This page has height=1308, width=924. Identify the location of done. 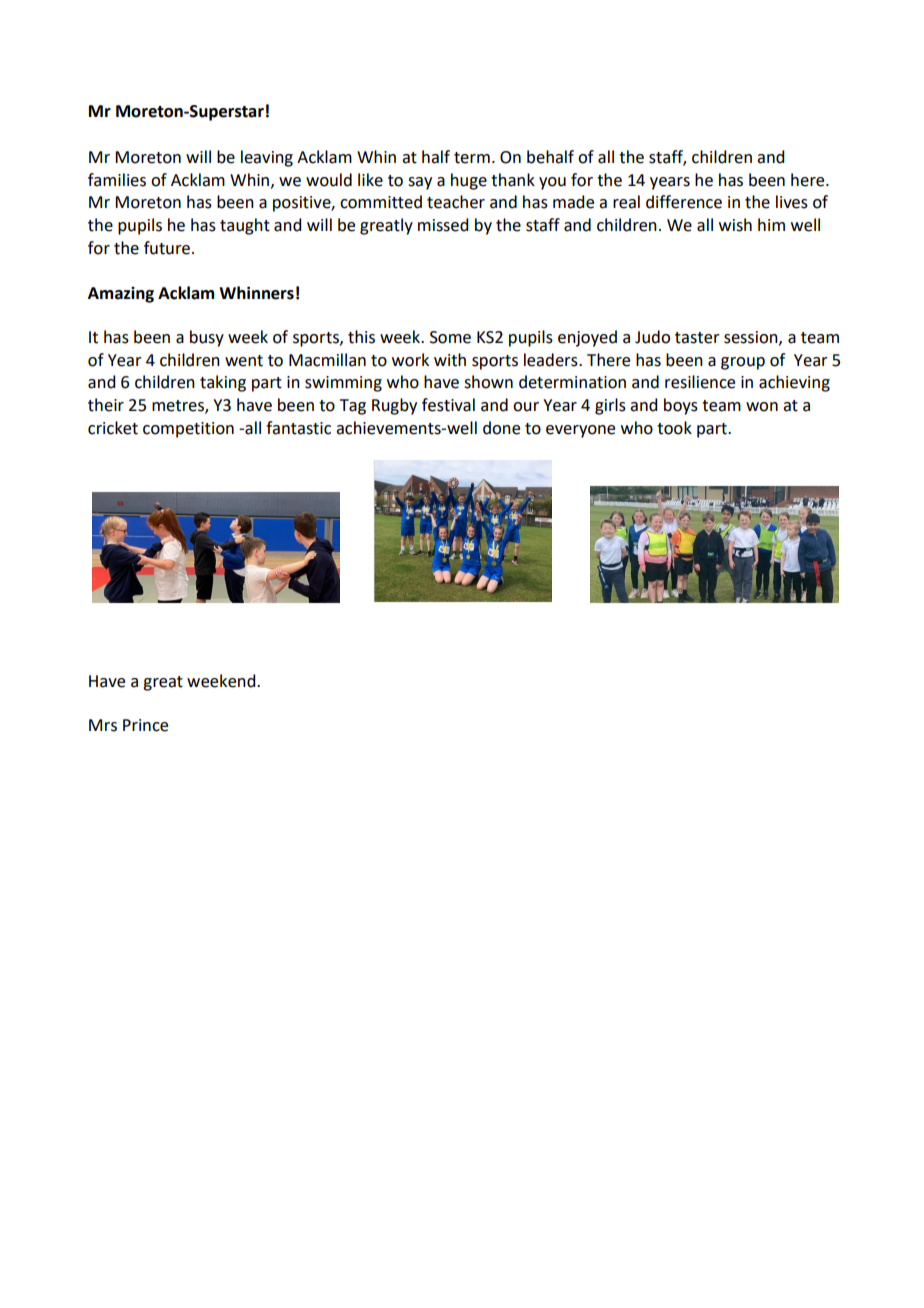
(501, 428).
